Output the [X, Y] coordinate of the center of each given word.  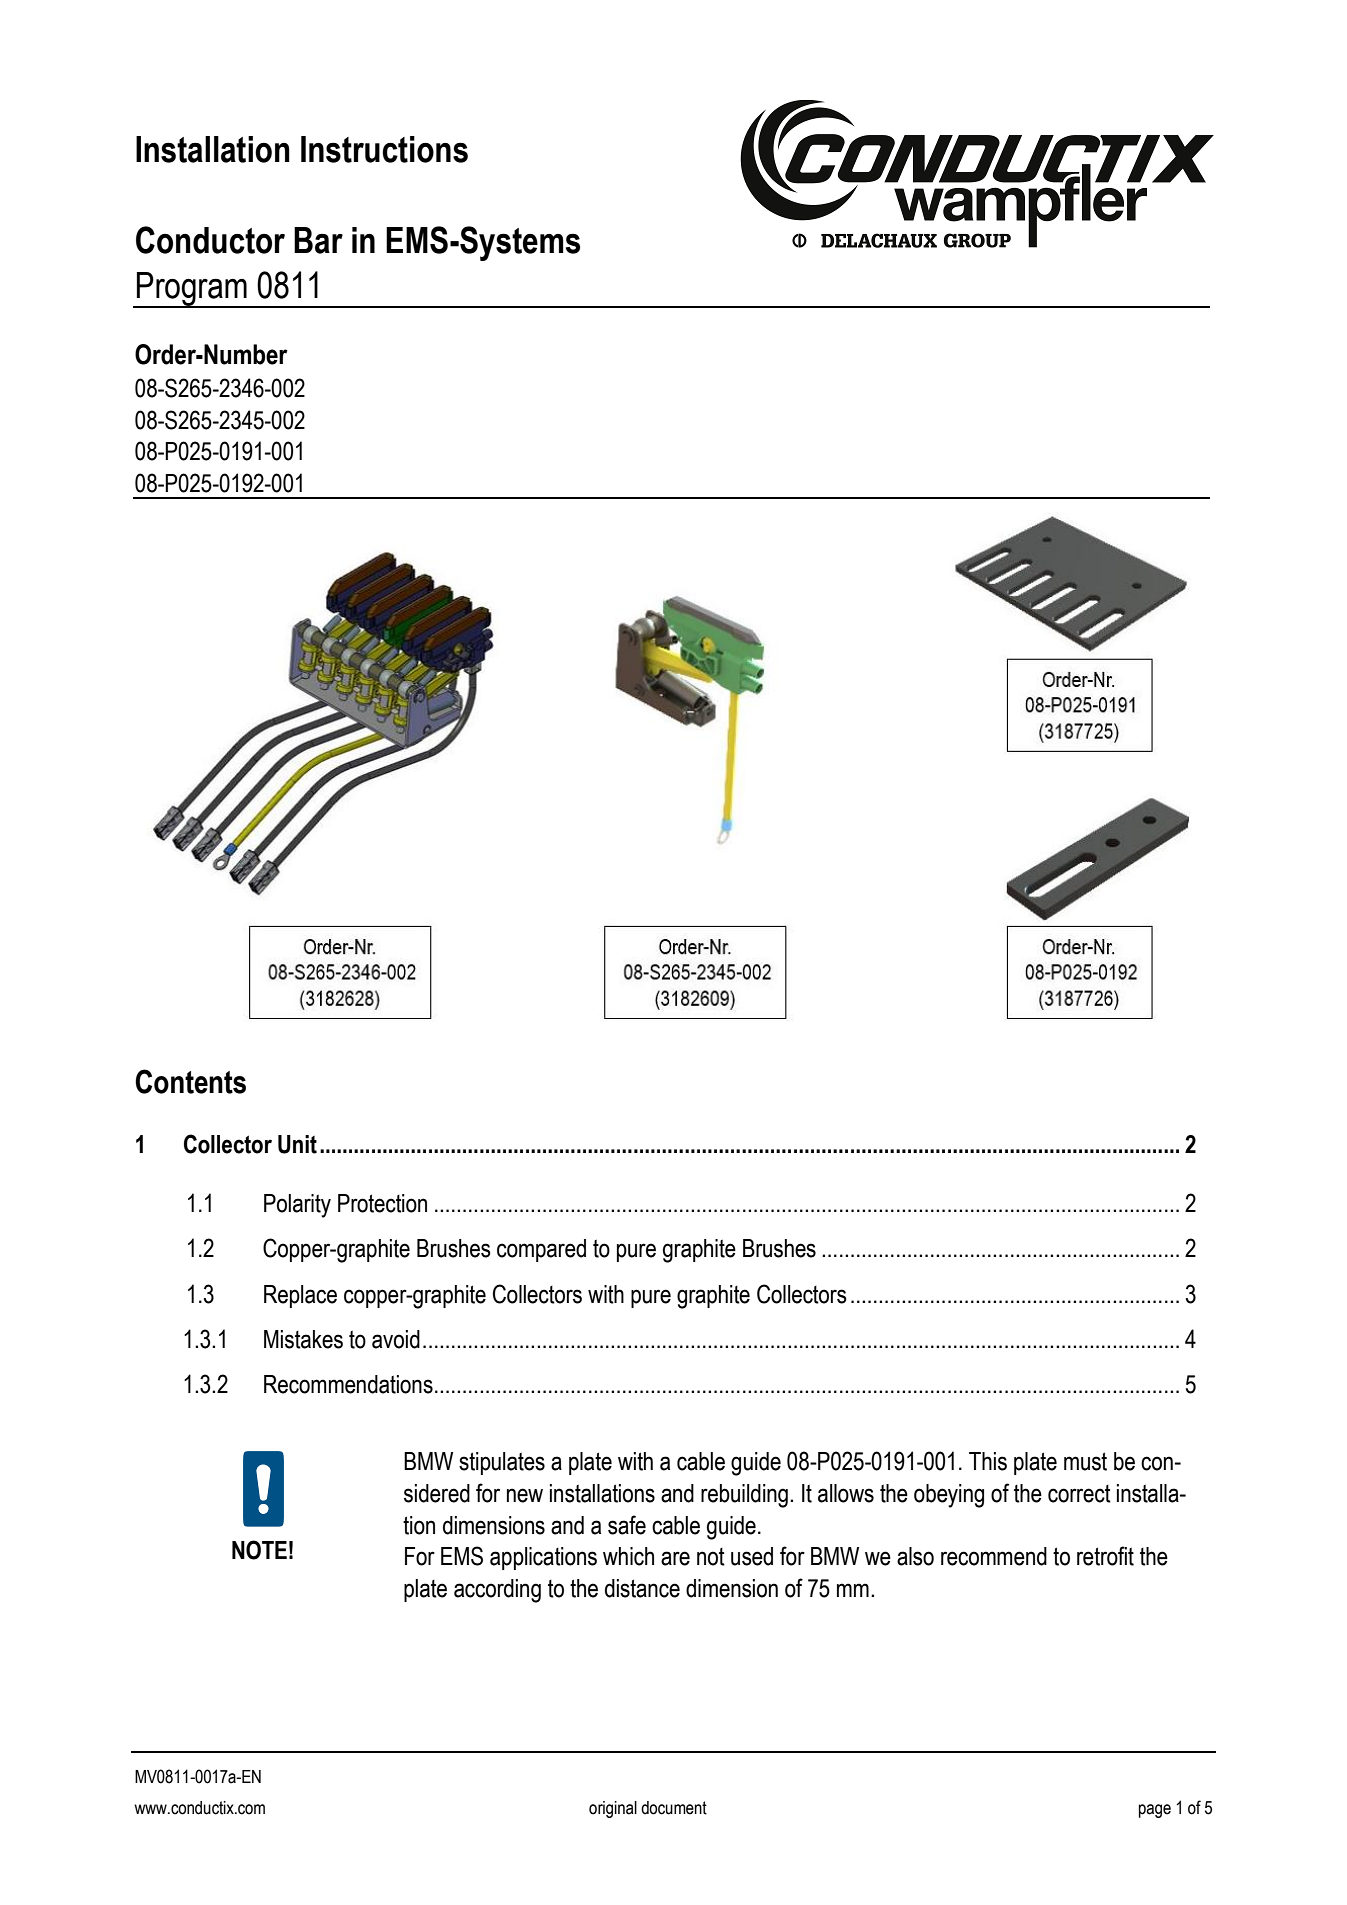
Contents [190, 1081]
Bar [318, 240]
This [988, 1461]
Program [192, 290]
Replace [300, 1296]
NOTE [259, 1550]
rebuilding [744, 1496]
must [1085, 1461]
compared [541, 1250]
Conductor [210, 240]
